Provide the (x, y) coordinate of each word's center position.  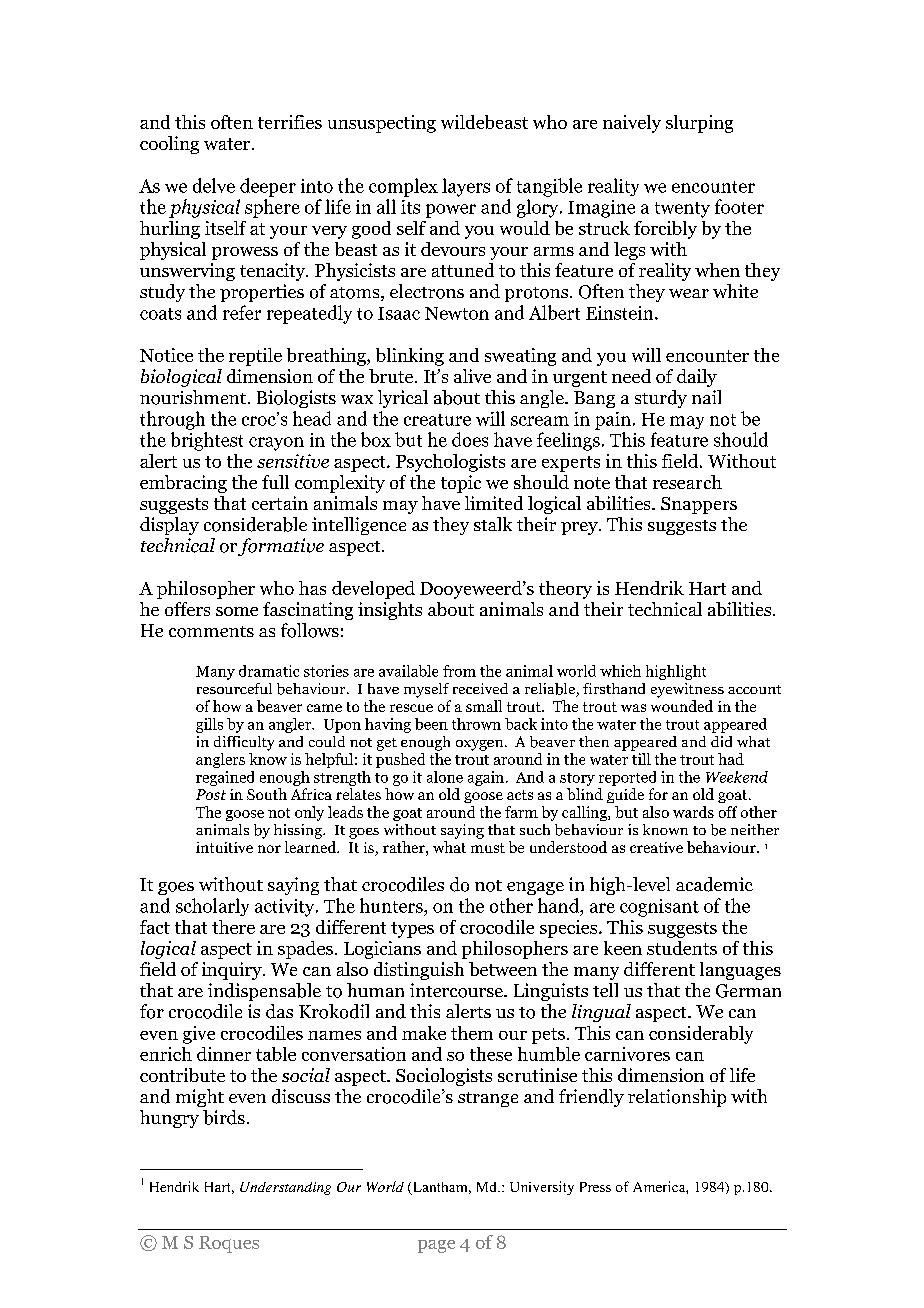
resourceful (234, 688)
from (459, 671)
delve (214, 185)
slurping (699, 124)
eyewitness (687, 690)
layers (466, 187)
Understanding (285, 1188)
